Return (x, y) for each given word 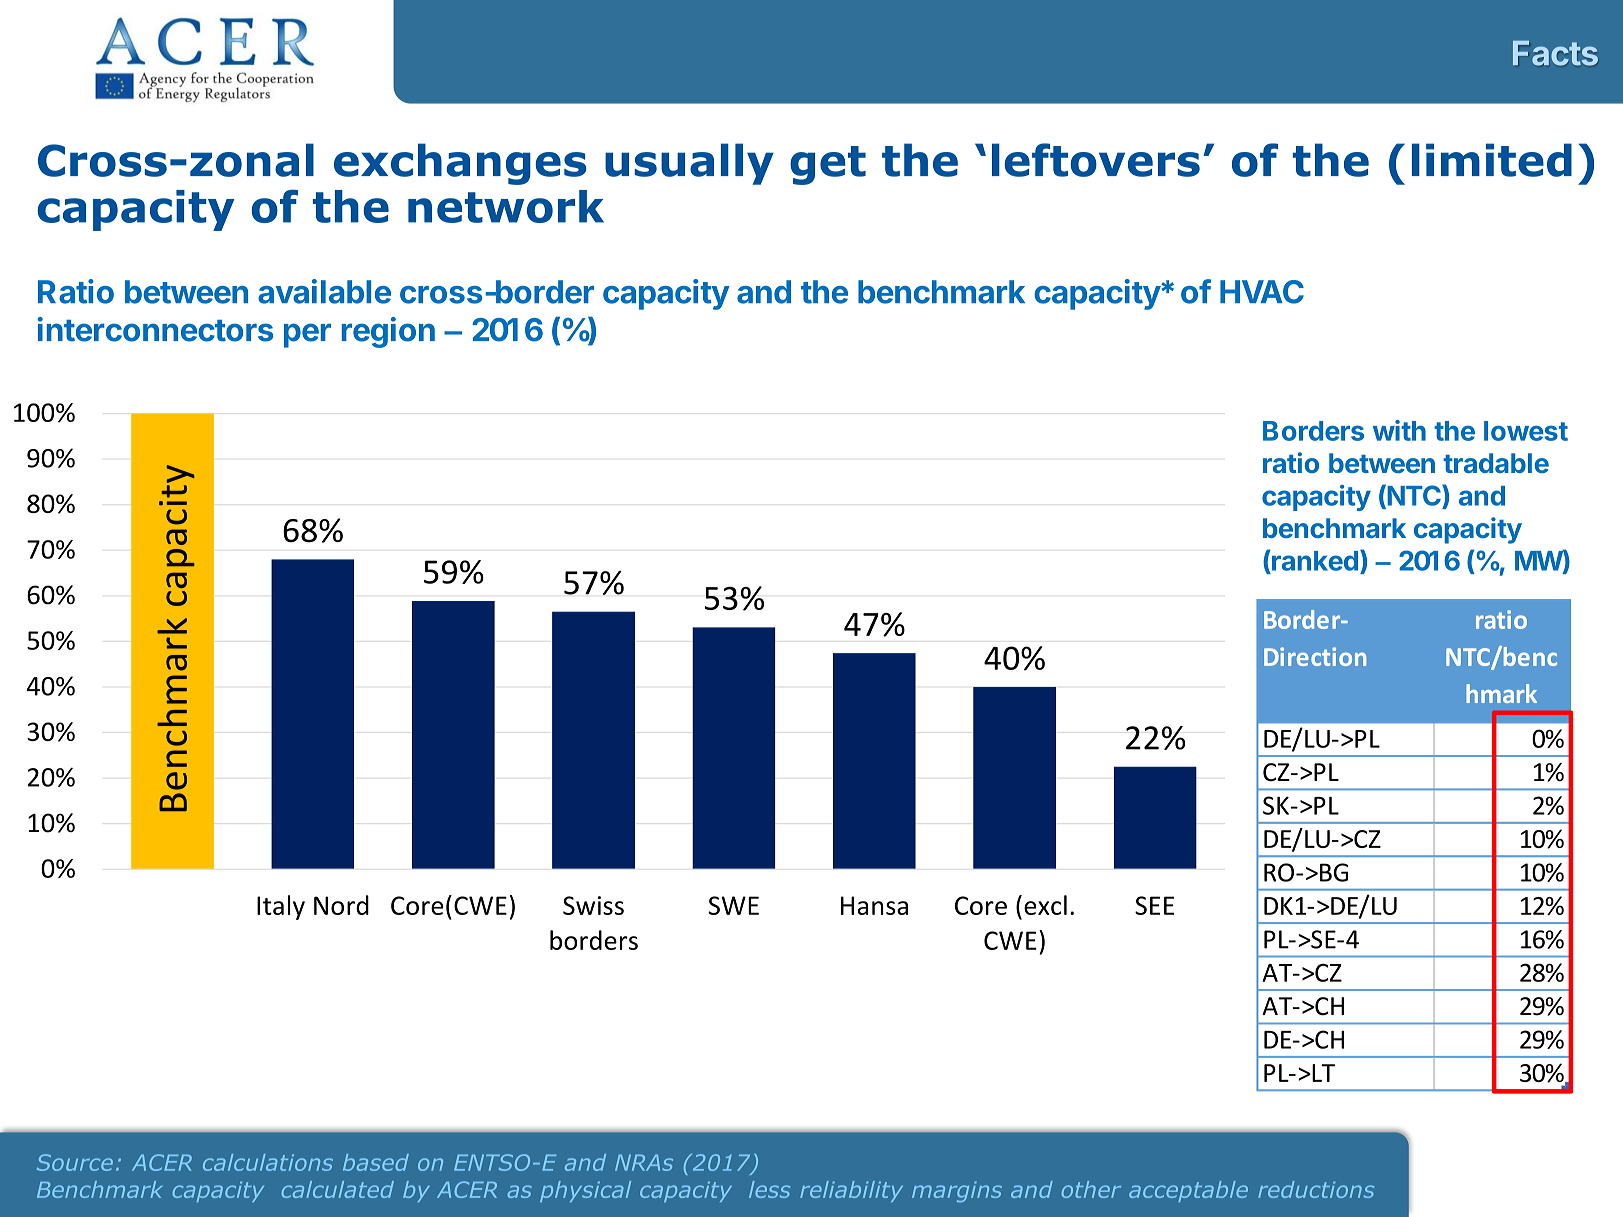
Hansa (874, 905)
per (307, 335)
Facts (1555, 53)
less (769, 1189)
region (388, 332)
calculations (268, 1162)
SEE (1154, 905)
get (828, 165)
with (1399, 430)
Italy (281, 907)
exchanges (460, 164)
